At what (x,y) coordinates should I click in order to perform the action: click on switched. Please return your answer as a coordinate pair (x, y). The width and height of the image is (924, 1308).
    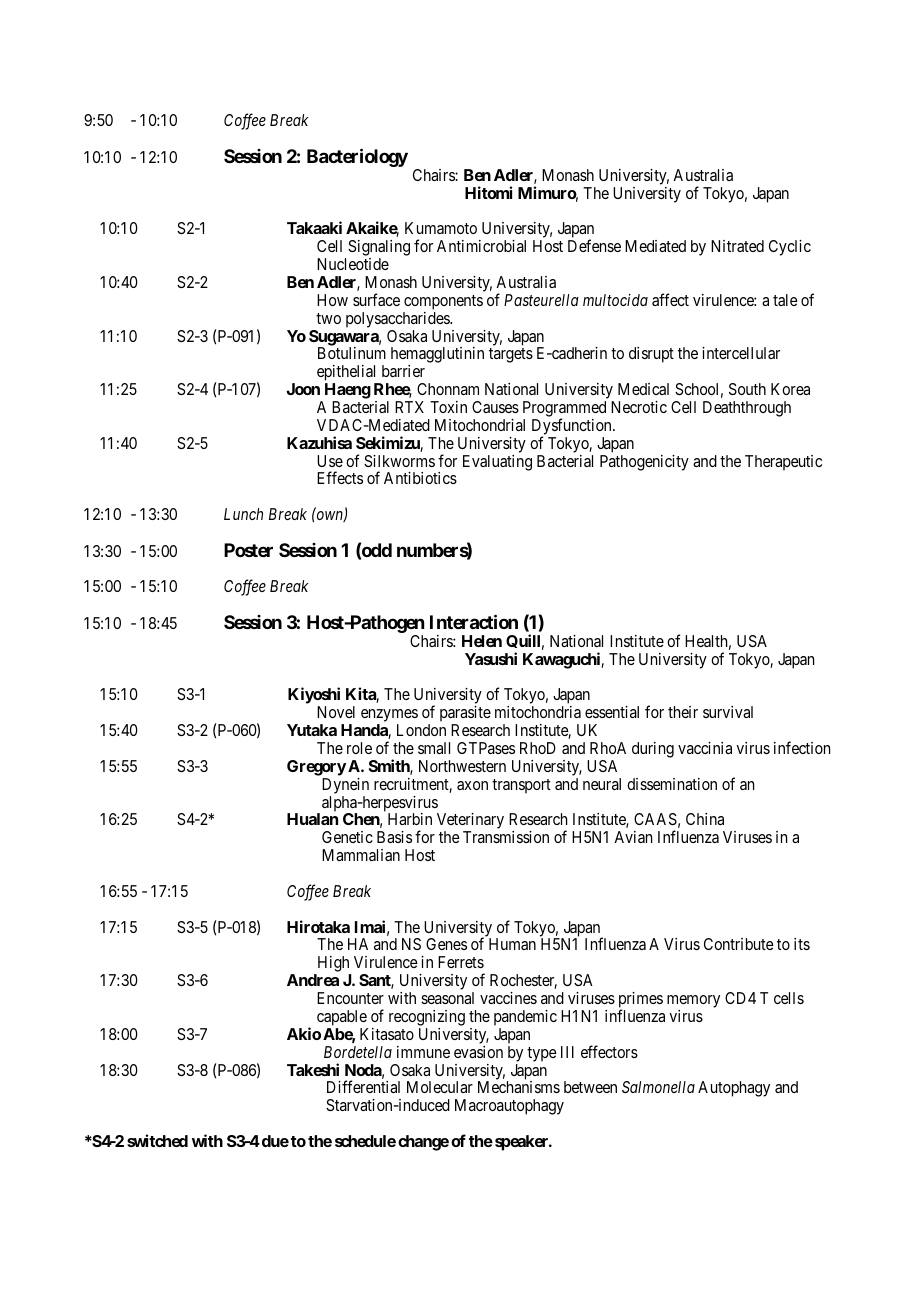
    Looking at the image, I should click on (157, 1140).
